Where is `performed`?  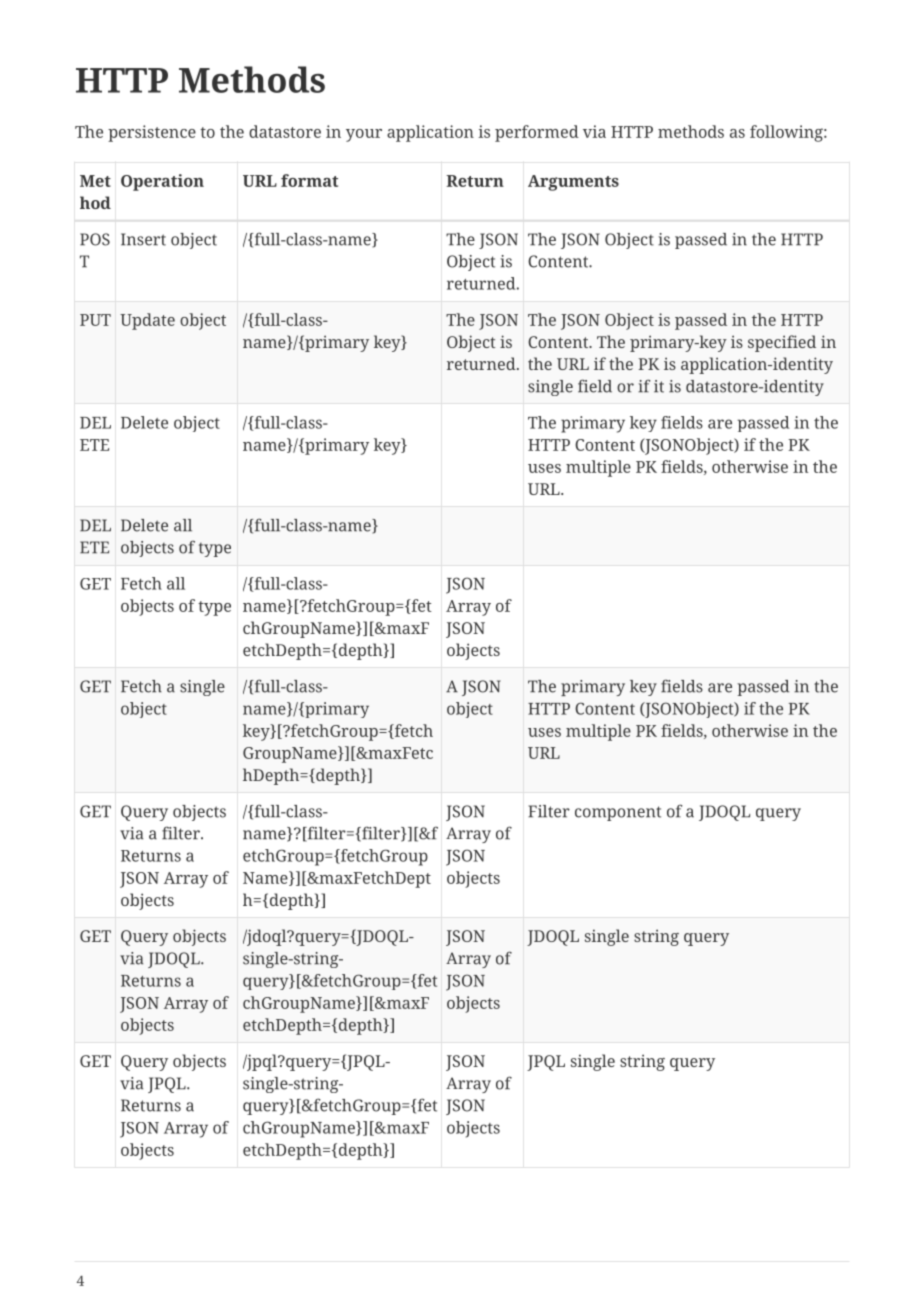 performed is located at coordinates (537, 133).
